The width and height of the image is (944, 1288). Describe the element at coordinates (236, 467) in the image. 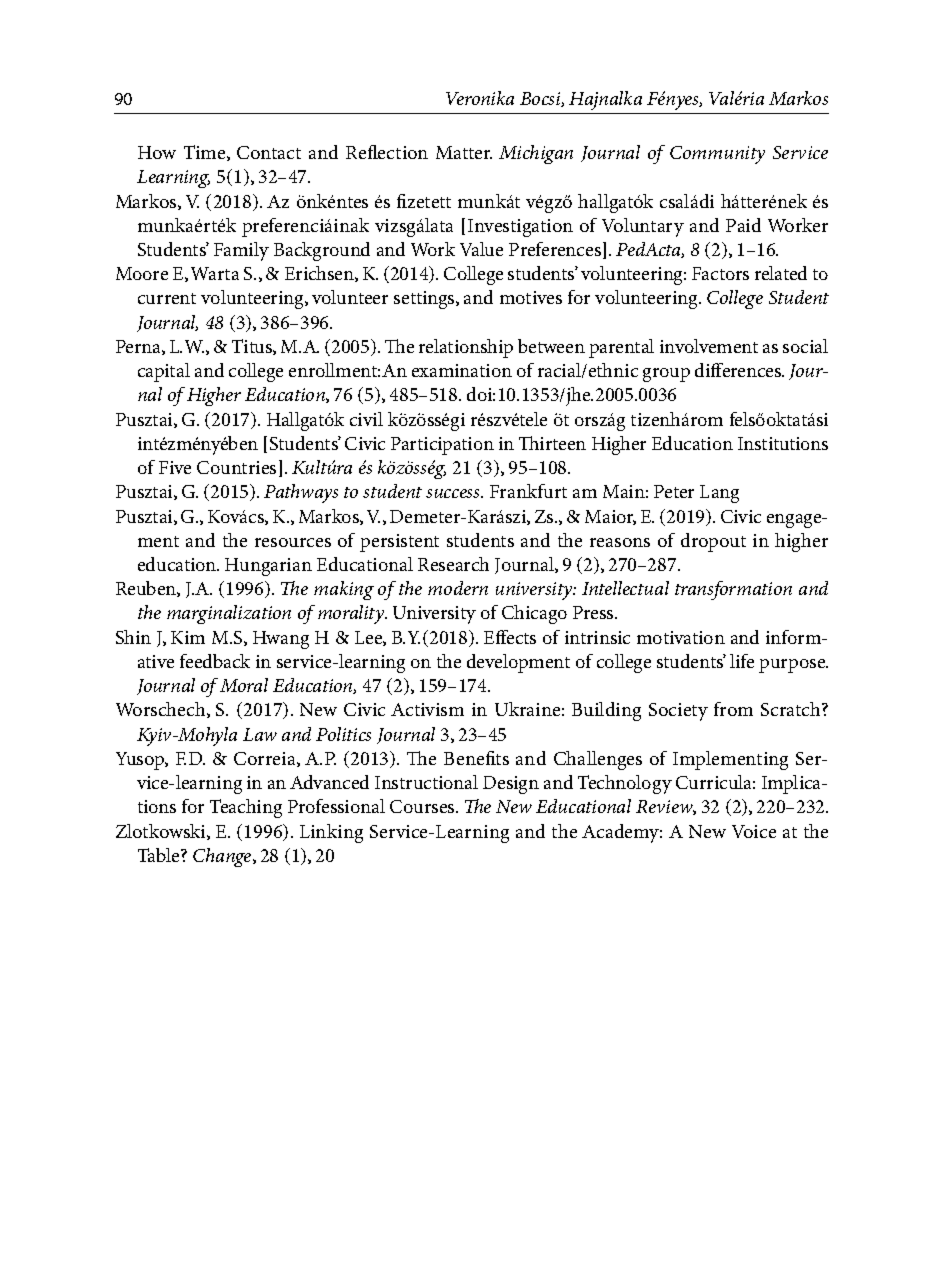

I see `Countries` at that location.
